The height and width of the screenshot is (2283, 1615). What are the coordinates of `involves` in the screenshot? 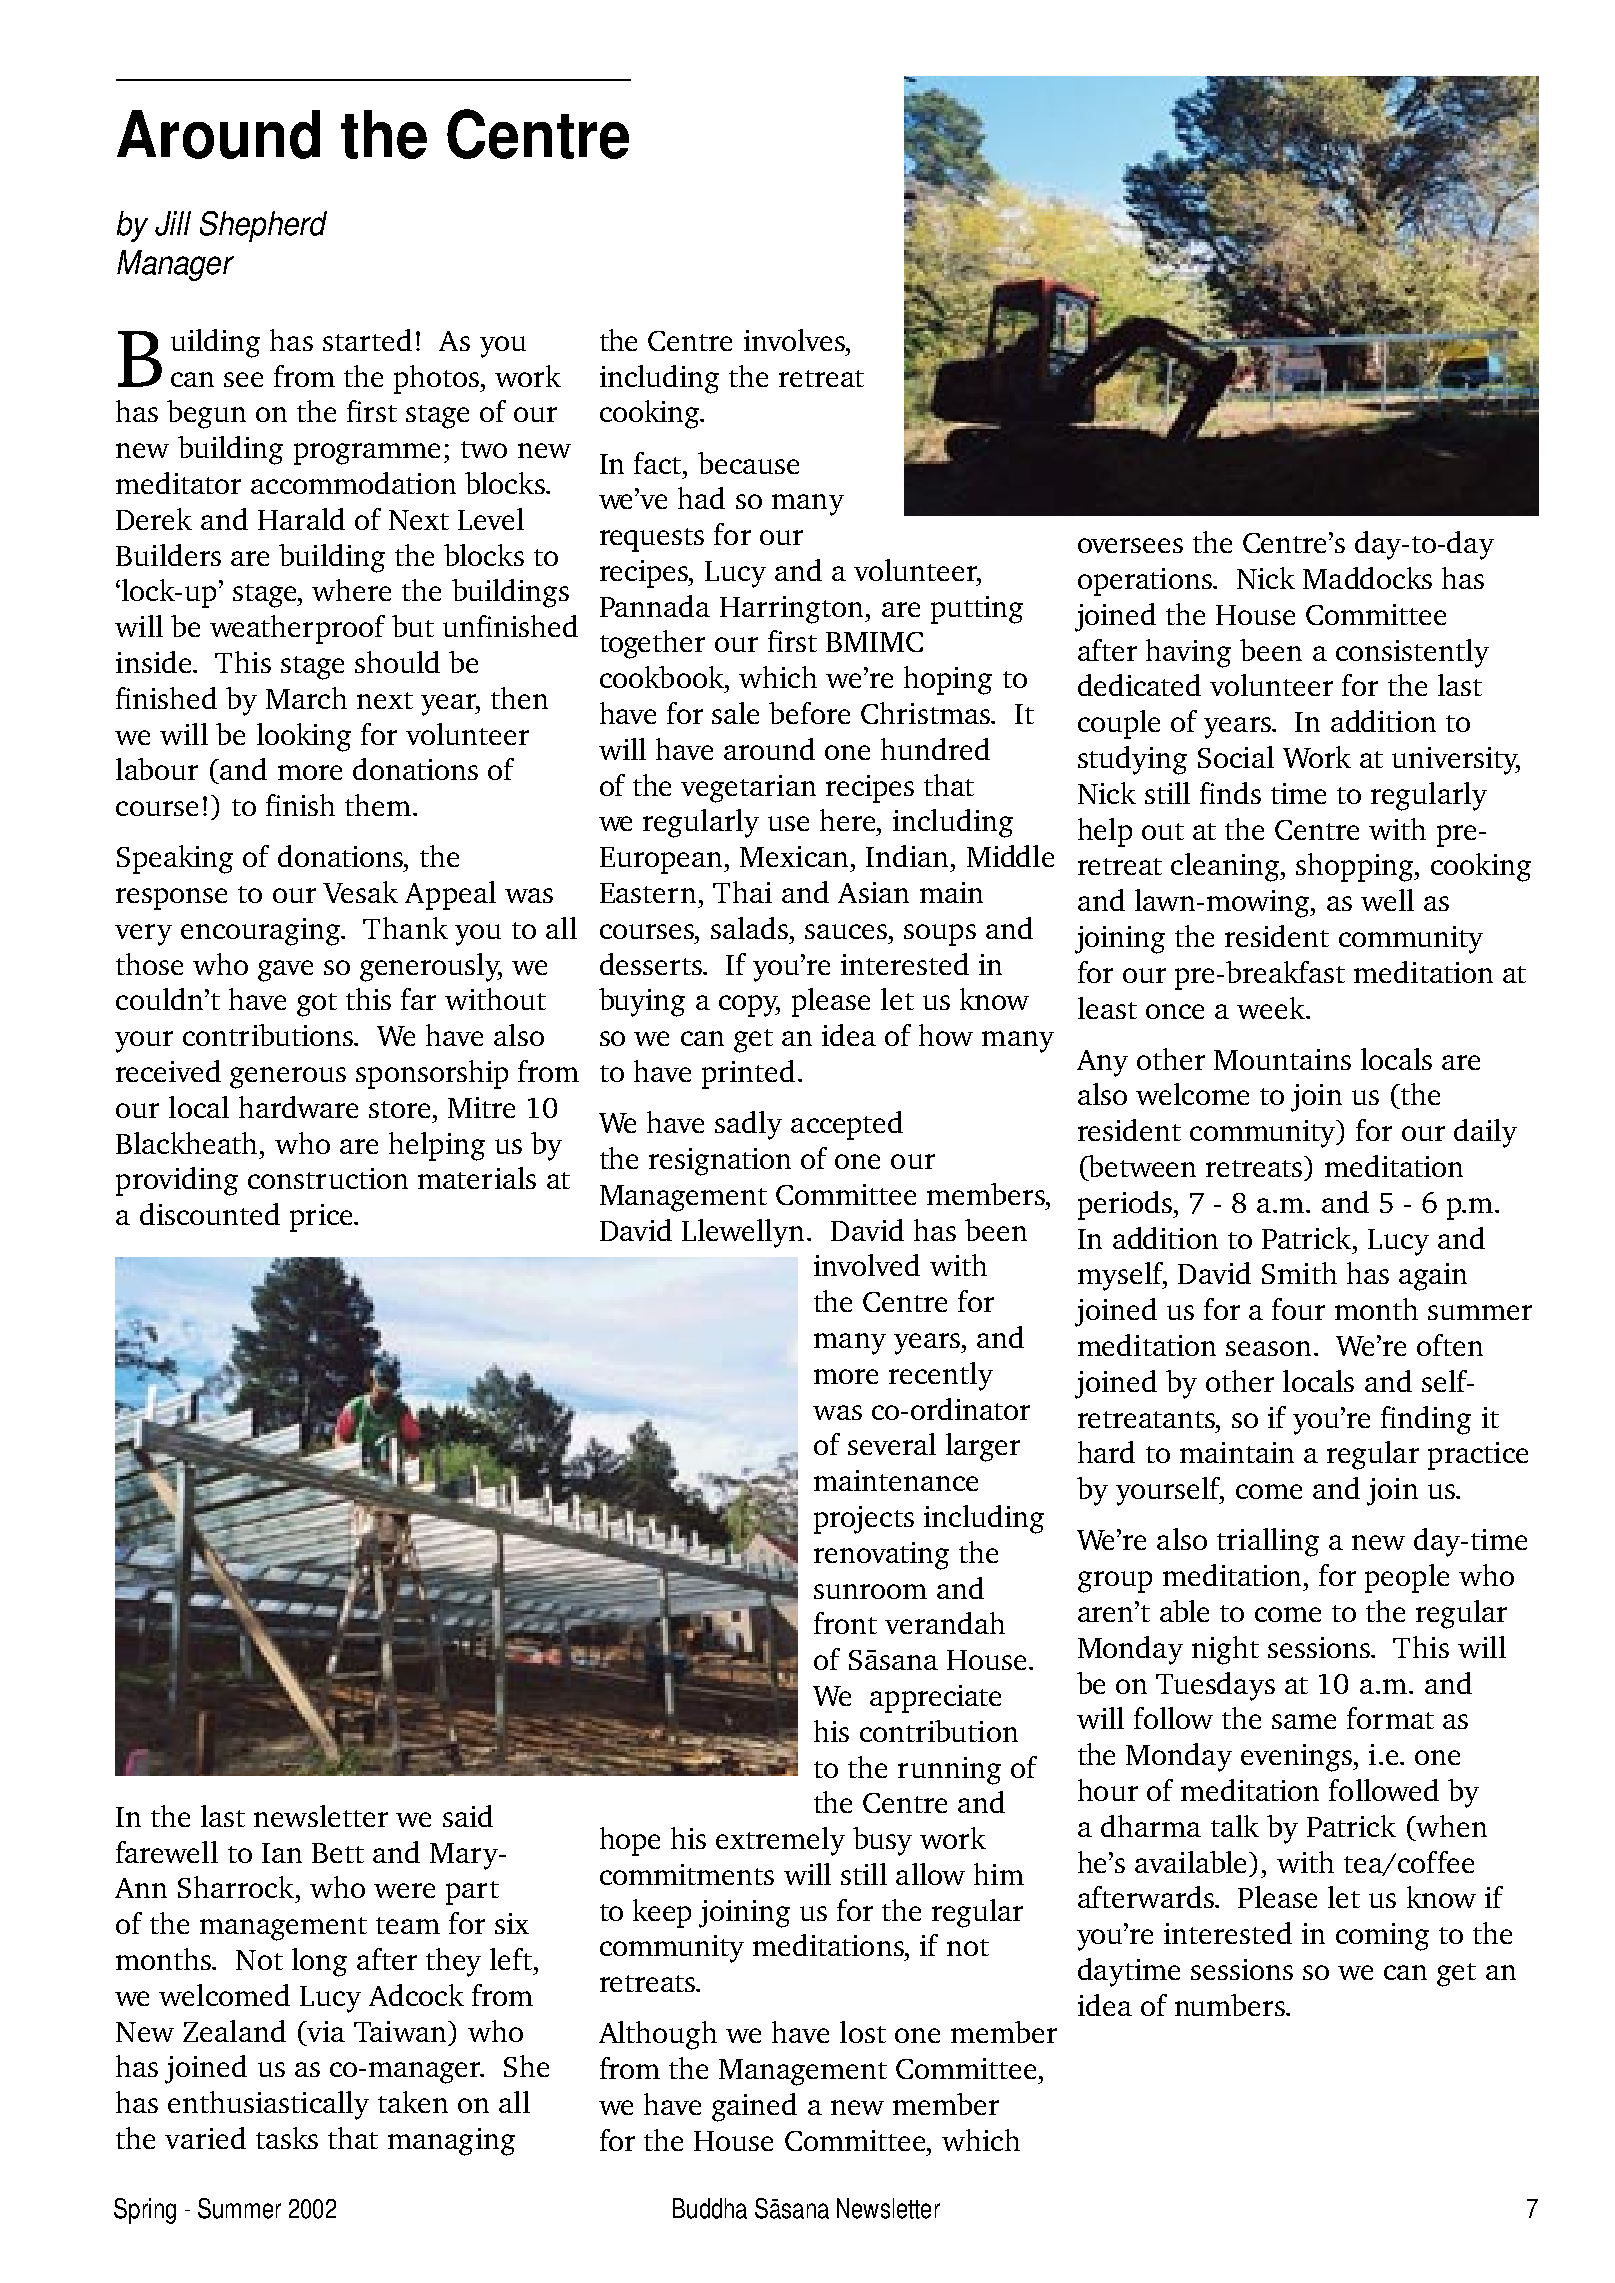 It's located at (795, 340).
